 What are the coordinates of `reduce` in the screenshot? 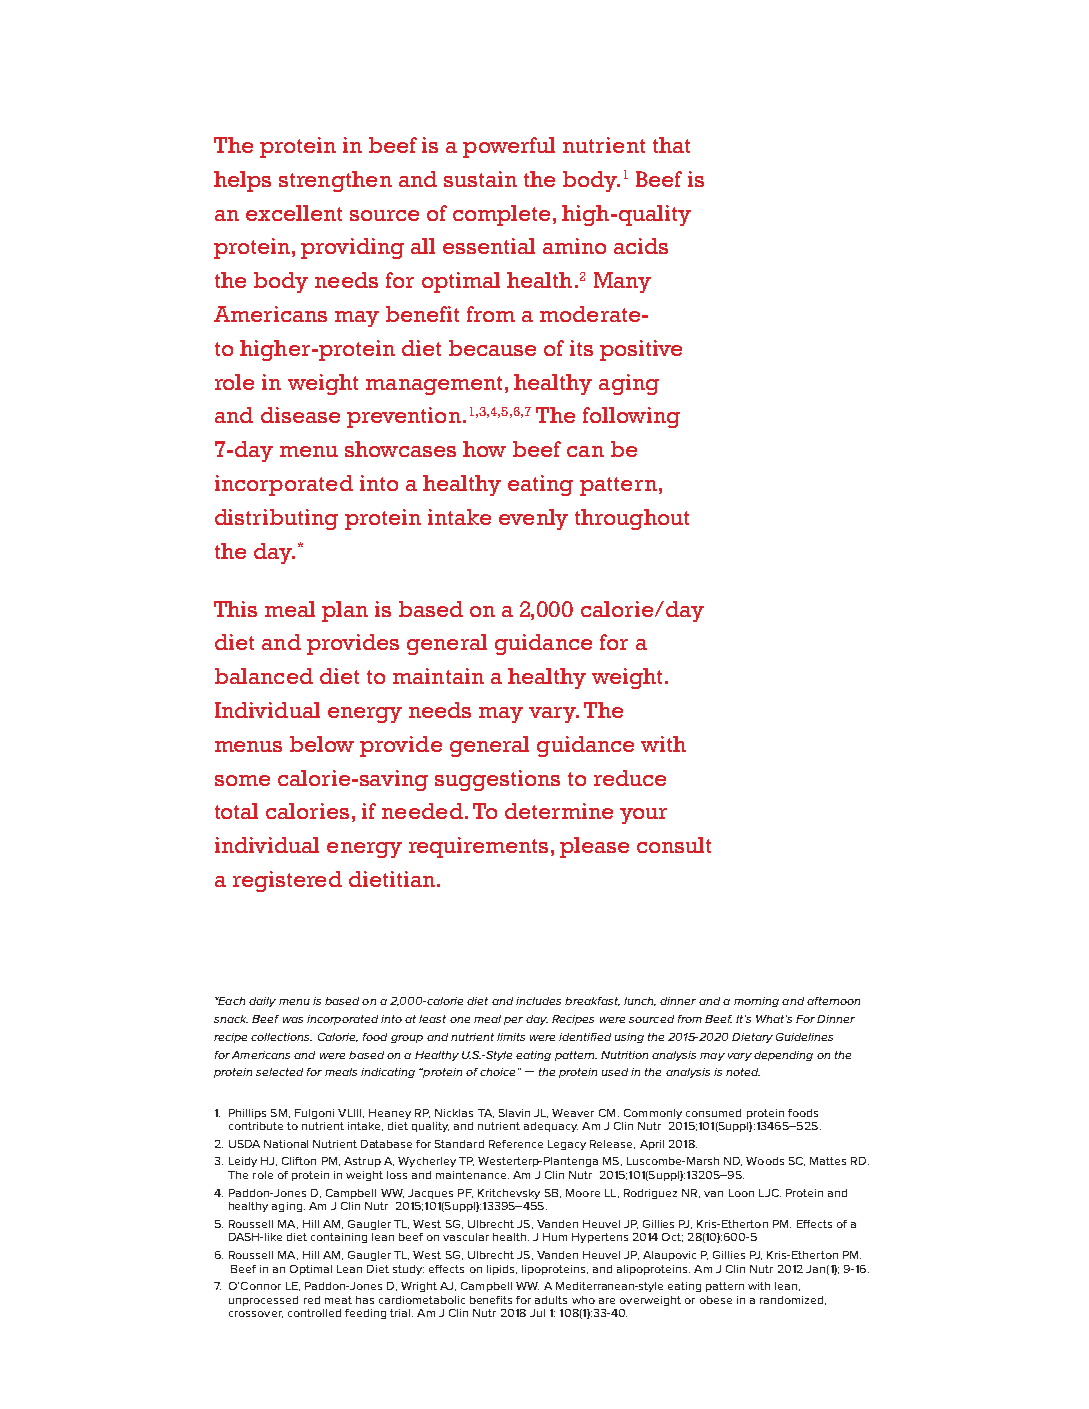 It's located at (630, 778).
